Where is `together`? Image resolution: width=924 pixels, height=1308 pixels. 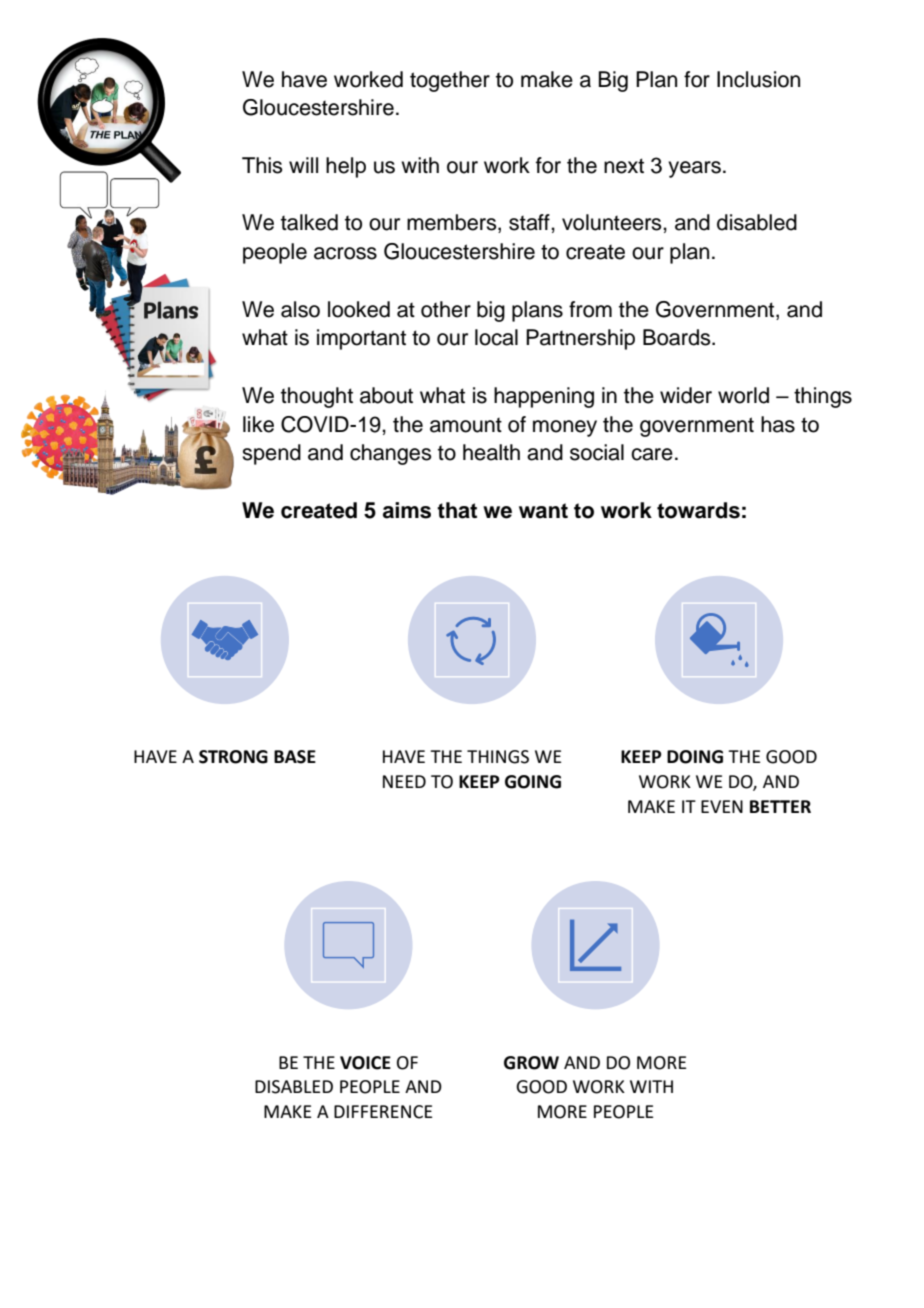
together is located at coordinates (450, 81).
